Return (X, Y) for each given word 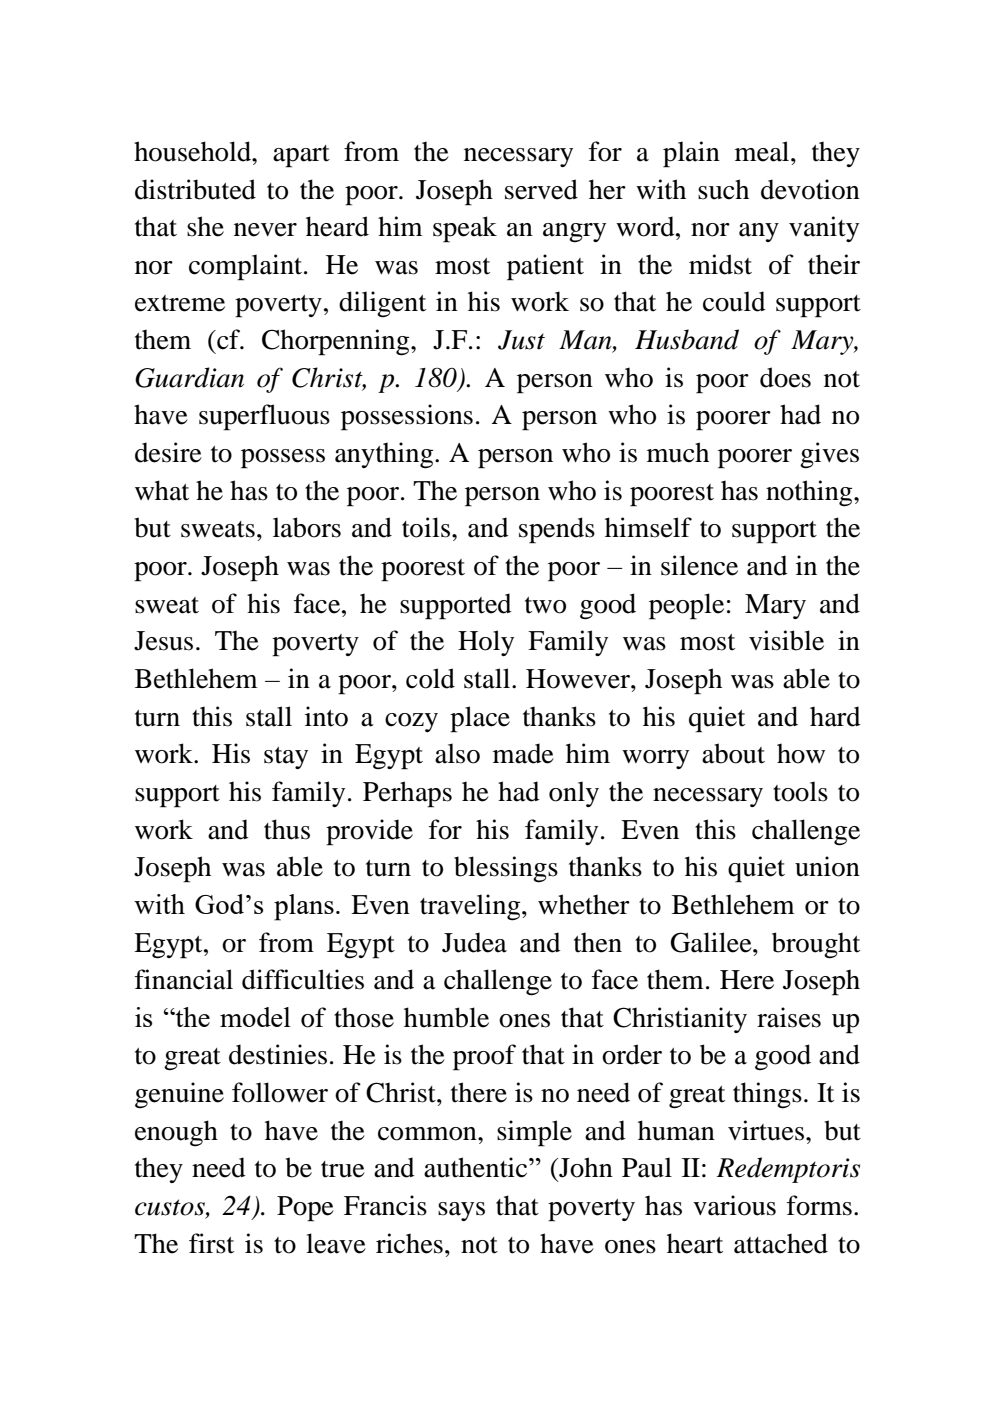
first (211, 1243)
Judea (474, 942)
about (733, 753)
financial (184, 979)
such (723, 189)
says (461, 1211)
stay (286, 758)
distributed (195, 189)
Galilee (712, 942)
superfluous (264, 417)
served (541, 189)
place (480, 719)
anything (385, 455)
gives (829, 455)
